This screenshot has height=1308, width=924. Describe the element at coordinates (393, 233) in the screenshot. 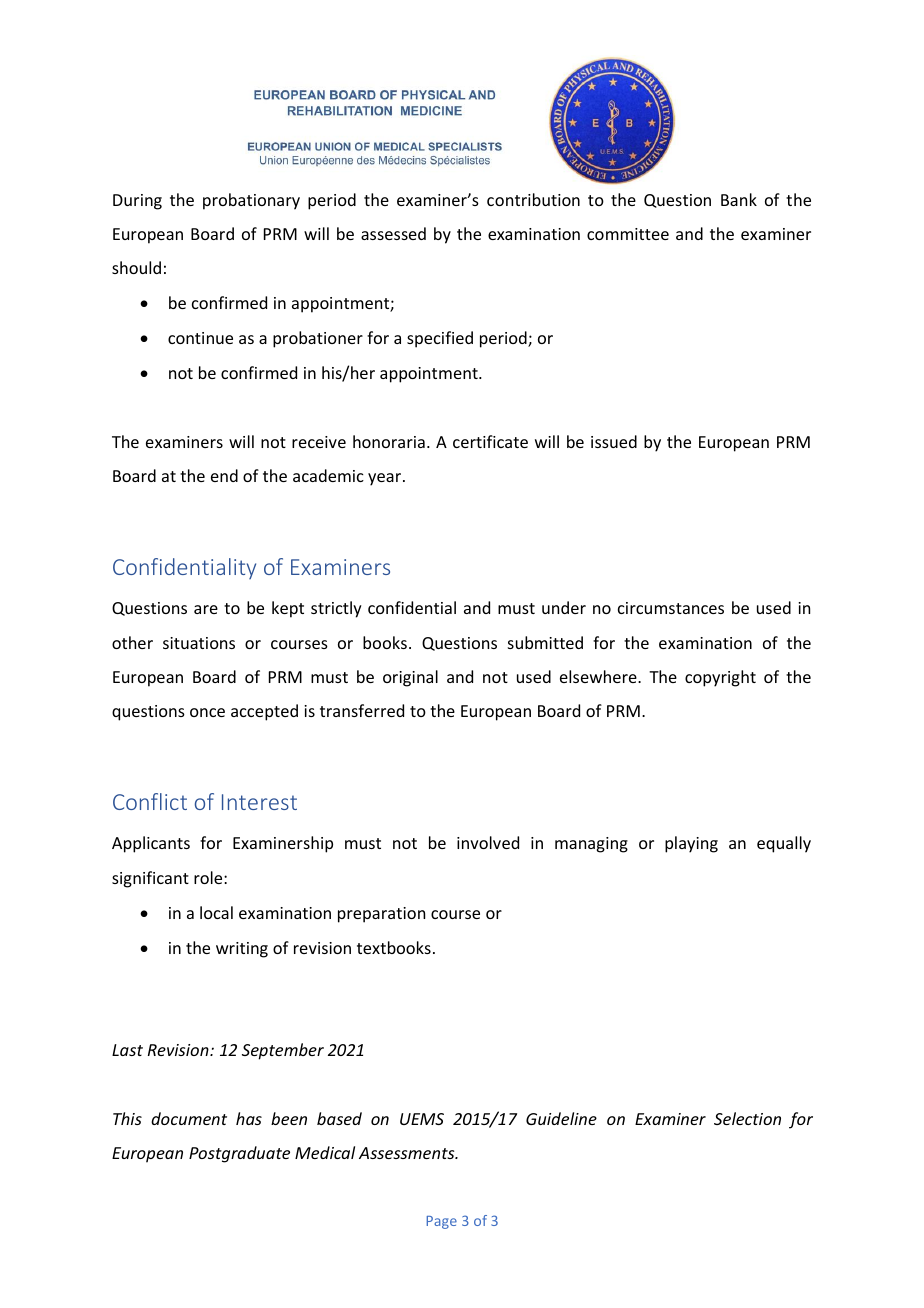

I see `assessed` at that location.
